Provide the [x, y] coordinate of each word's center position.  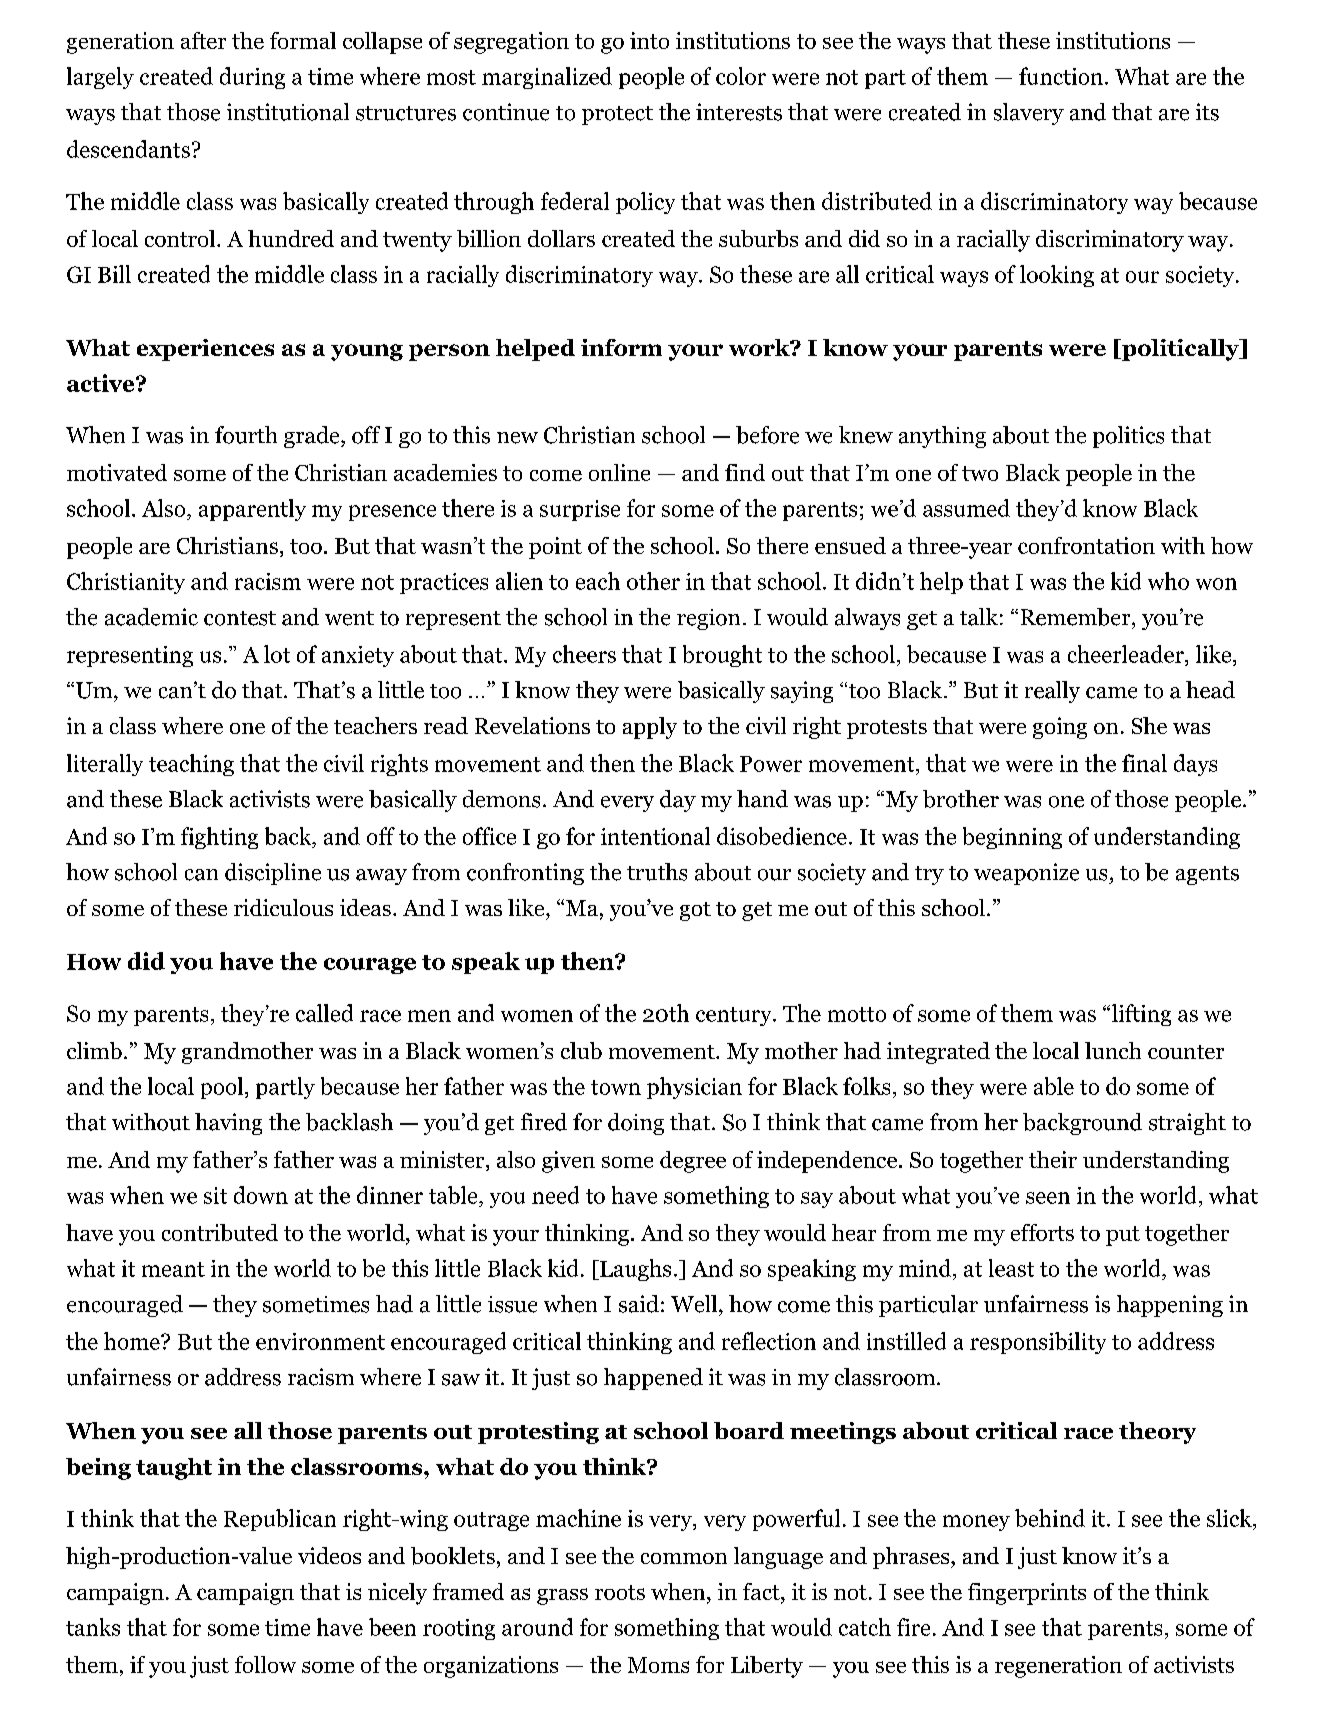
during [252, 78]
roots [620, 1592]
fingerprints [1027, 1594]
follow [265, 1664]
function [1061, 76]
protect [617, 115]
